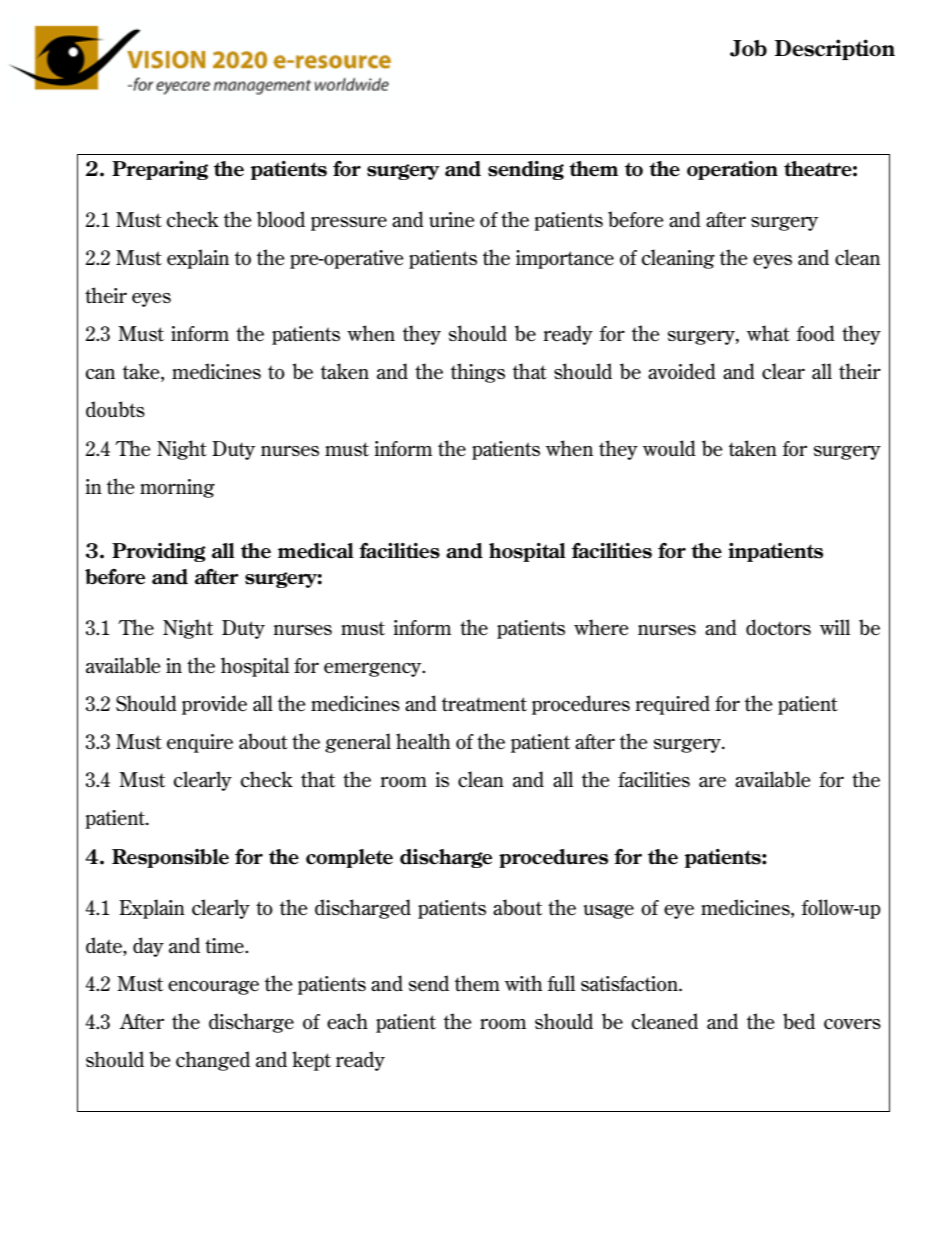  What do you see at coordinates (524, 983) in the document?
I see `with` at bounding box center [524, 983].
